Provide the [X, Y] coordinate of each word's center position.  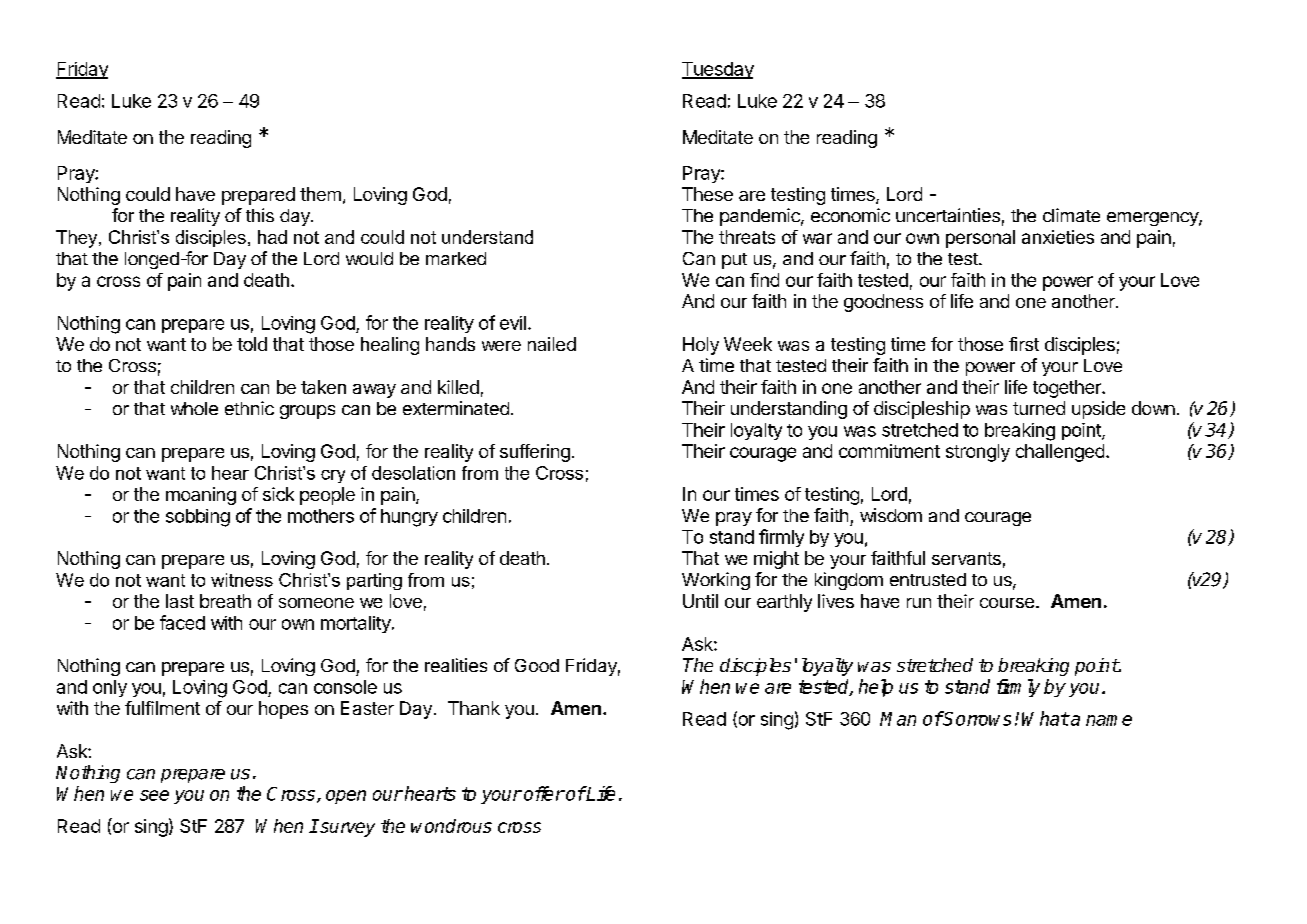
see [154, 795]
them [320, 194]
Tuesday [718, 70]
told [252, 344]
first [1024, 344]
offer [544, 793]
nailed [552, 344]
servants [966, 558]
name [1109, 720]
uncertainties [948, 215]
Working [716, 581]
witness [242, 580]
